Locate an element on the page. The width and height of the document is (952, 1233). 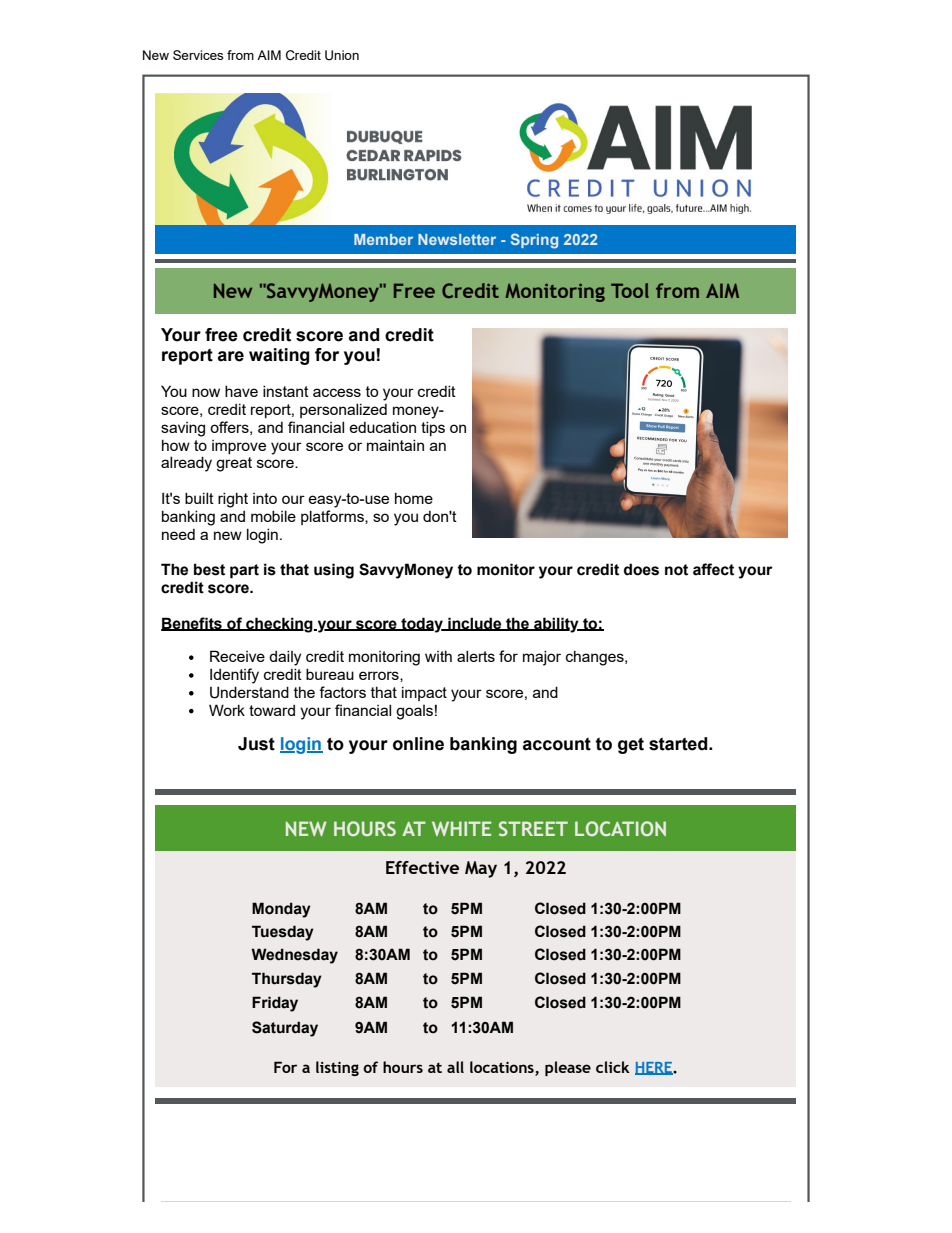
Services is located at coordinates (198, 55).
